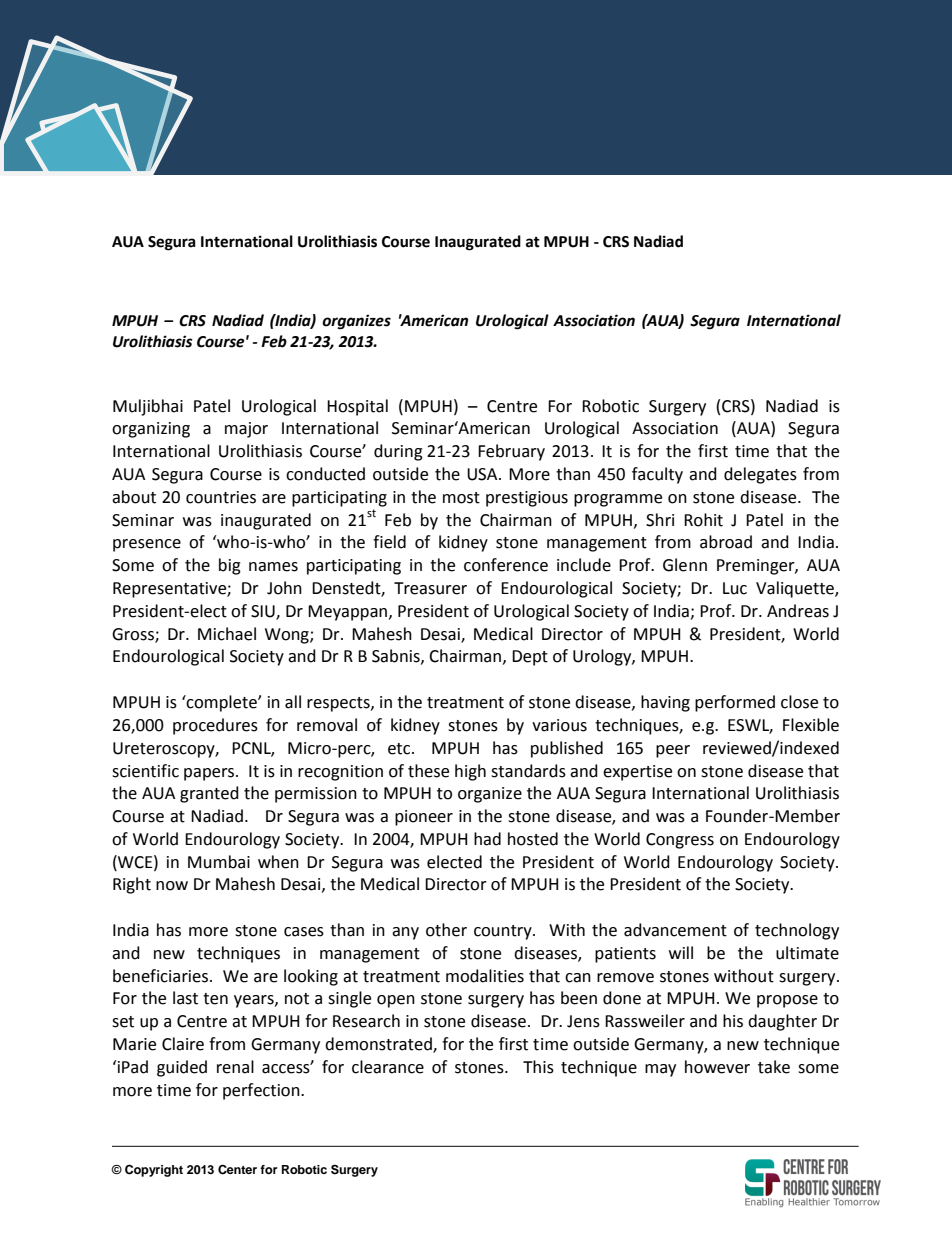 The image size is (952, 1233). What do you see at coordinates (735, 703) in the document?
I see `performed` at bounding box center [735, 703].
